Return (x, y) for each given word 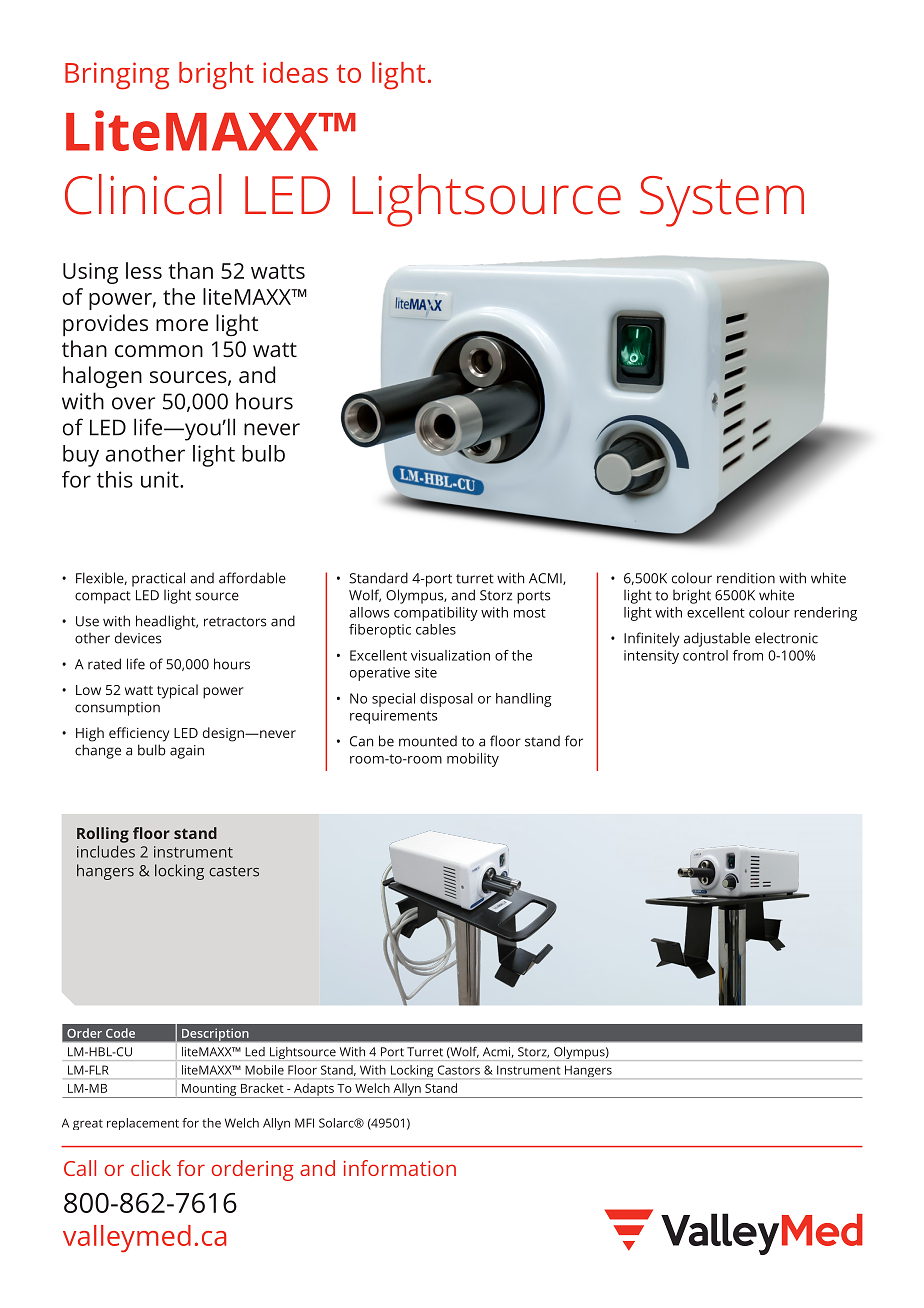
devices (138, 638)
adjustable (717, 639)
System (722, 201)
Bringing (117, 76)
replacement (143, 1124)
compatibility (436, 614)
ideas (295, 72)
